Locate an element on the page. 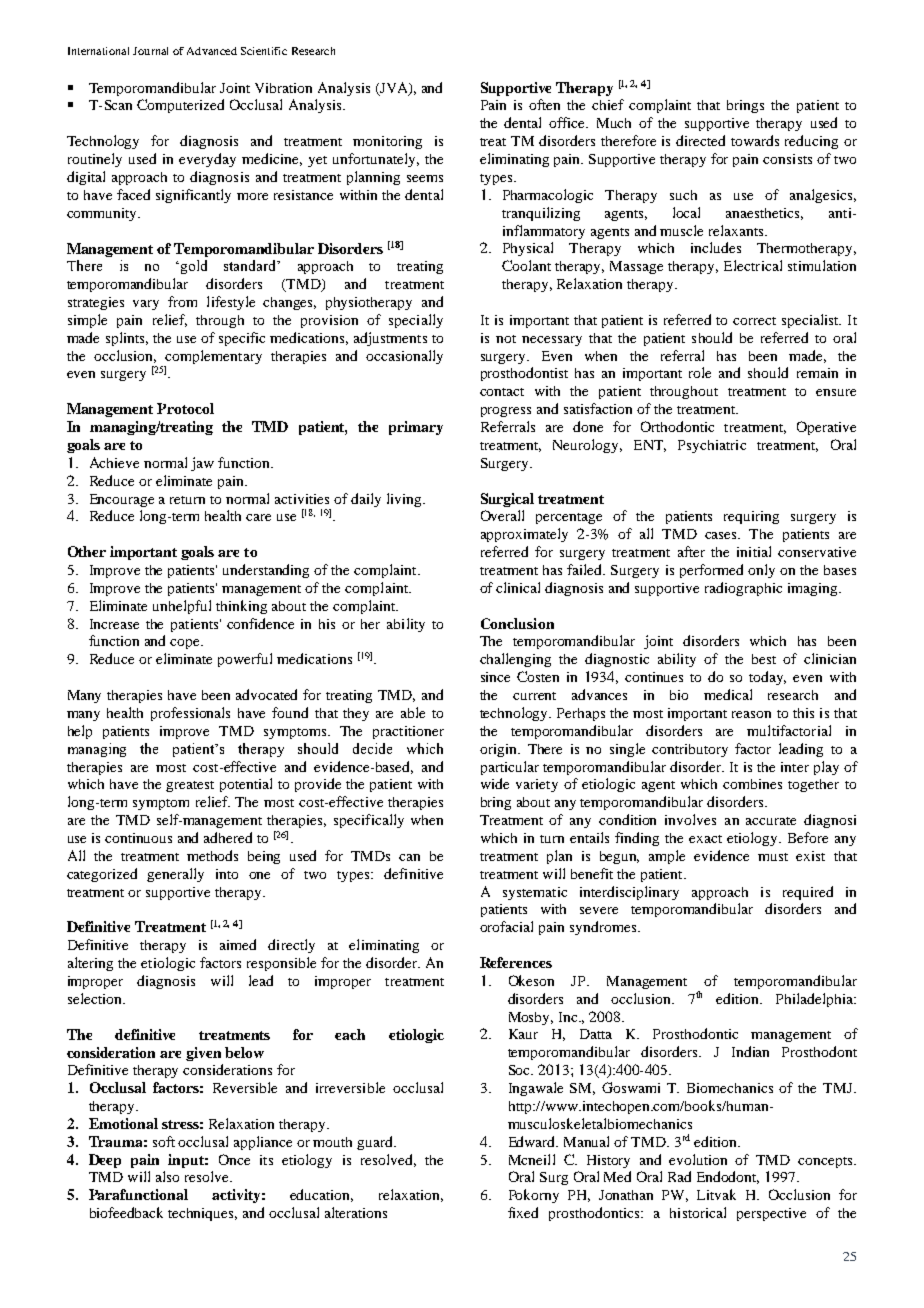 The height and width of the image is (1308, 924). primary is located at coordinates (416, 428).
